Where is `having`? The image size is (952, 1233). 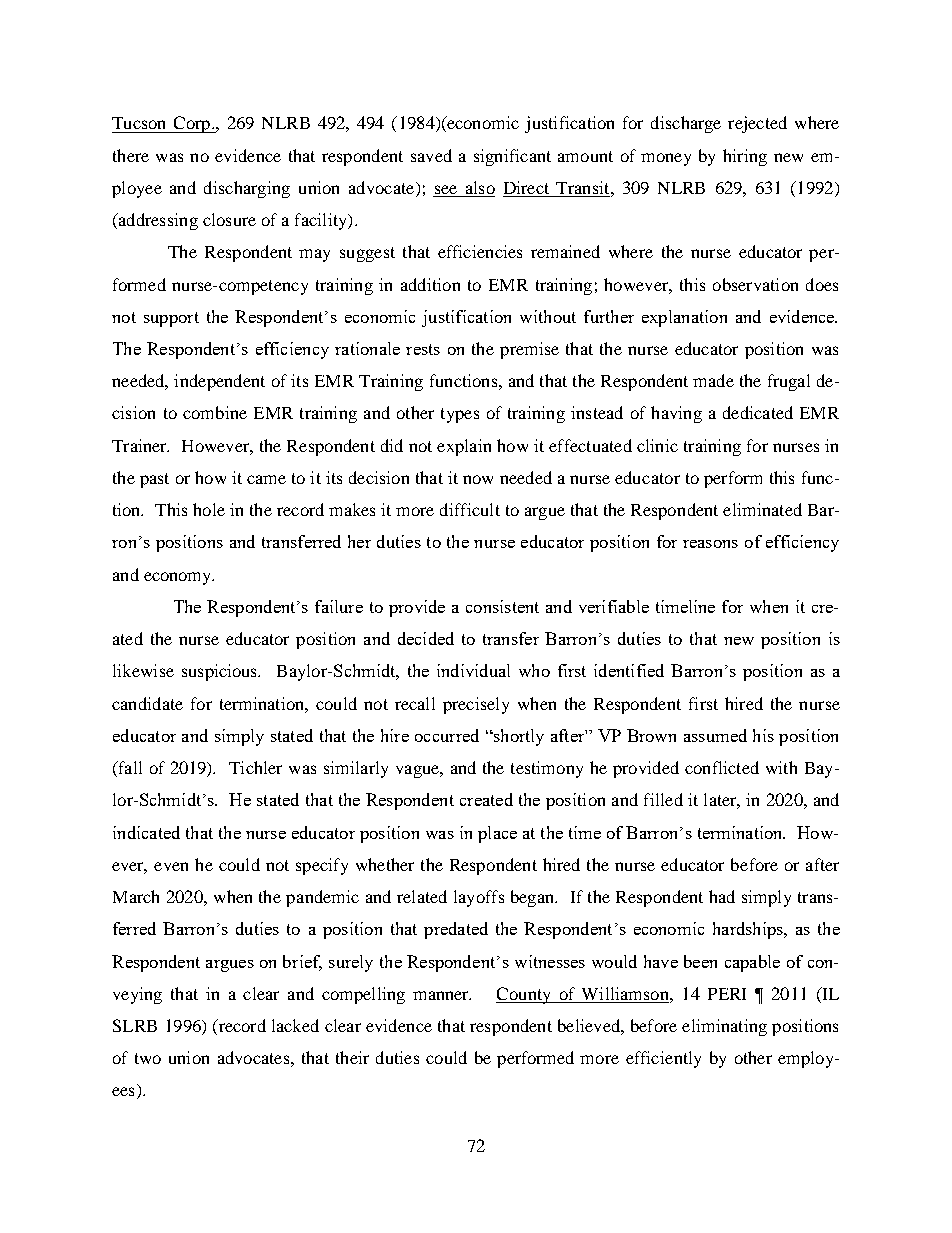 having is located at coordinates (676, 414).
